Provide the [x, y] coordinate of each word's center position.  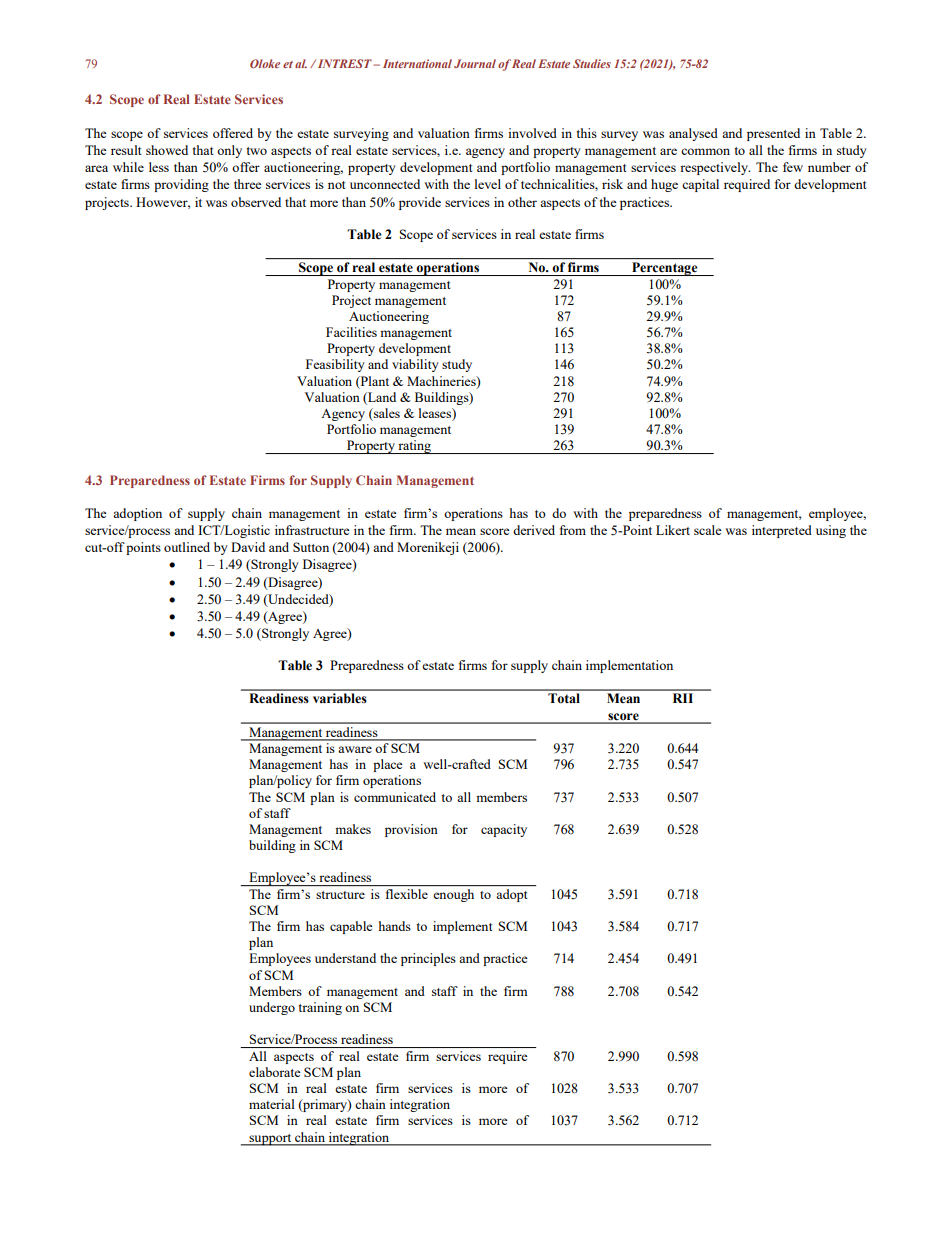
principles [428, 959]
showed [167, 150]
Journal [475, 63]
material [272, 1104]
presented [773, 134]
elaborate [275, 1072]
